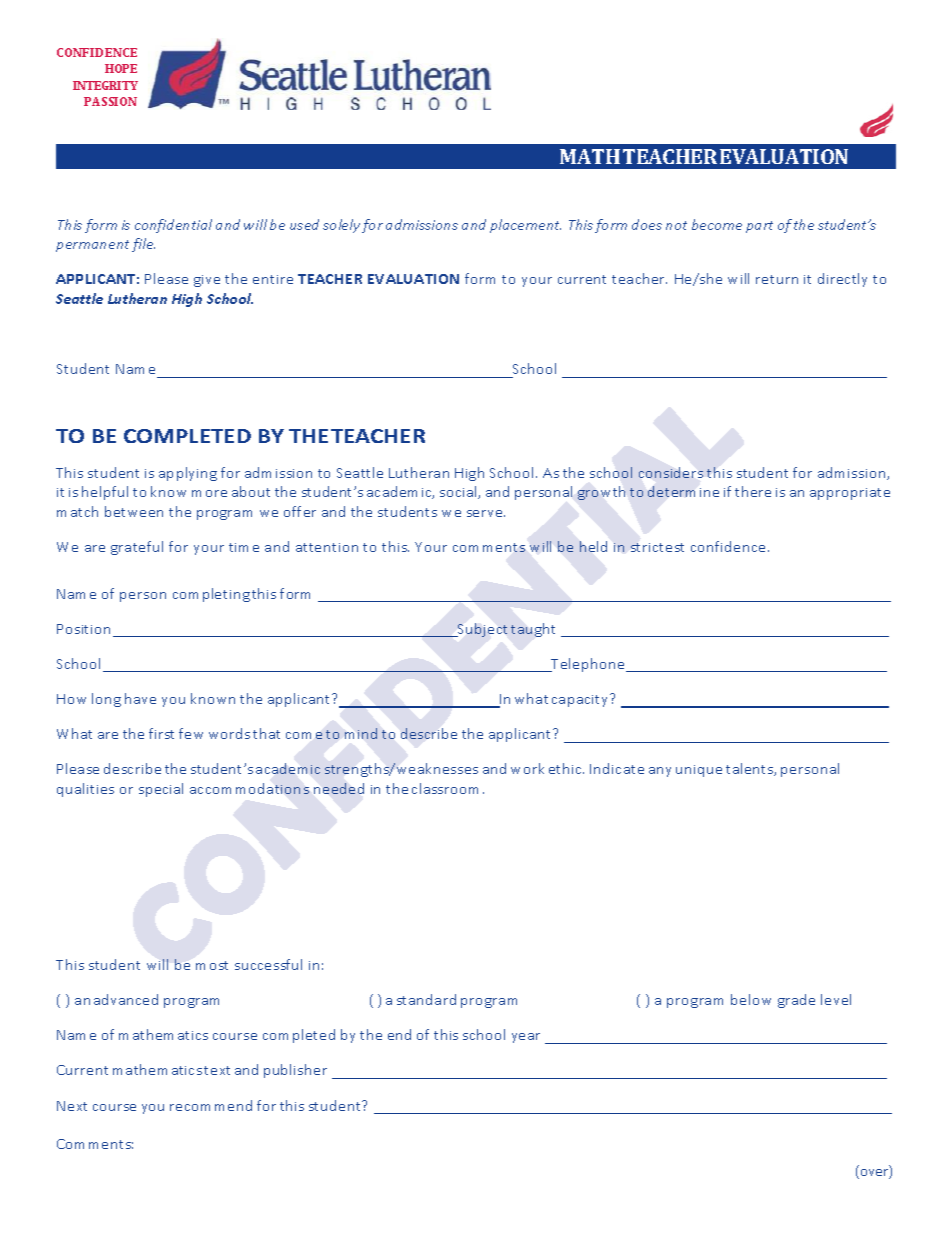 The image size is (952, 1233). What do you see at coordinates (593, 546) in the image?
I see `held` at bounding box center [593, 546].
